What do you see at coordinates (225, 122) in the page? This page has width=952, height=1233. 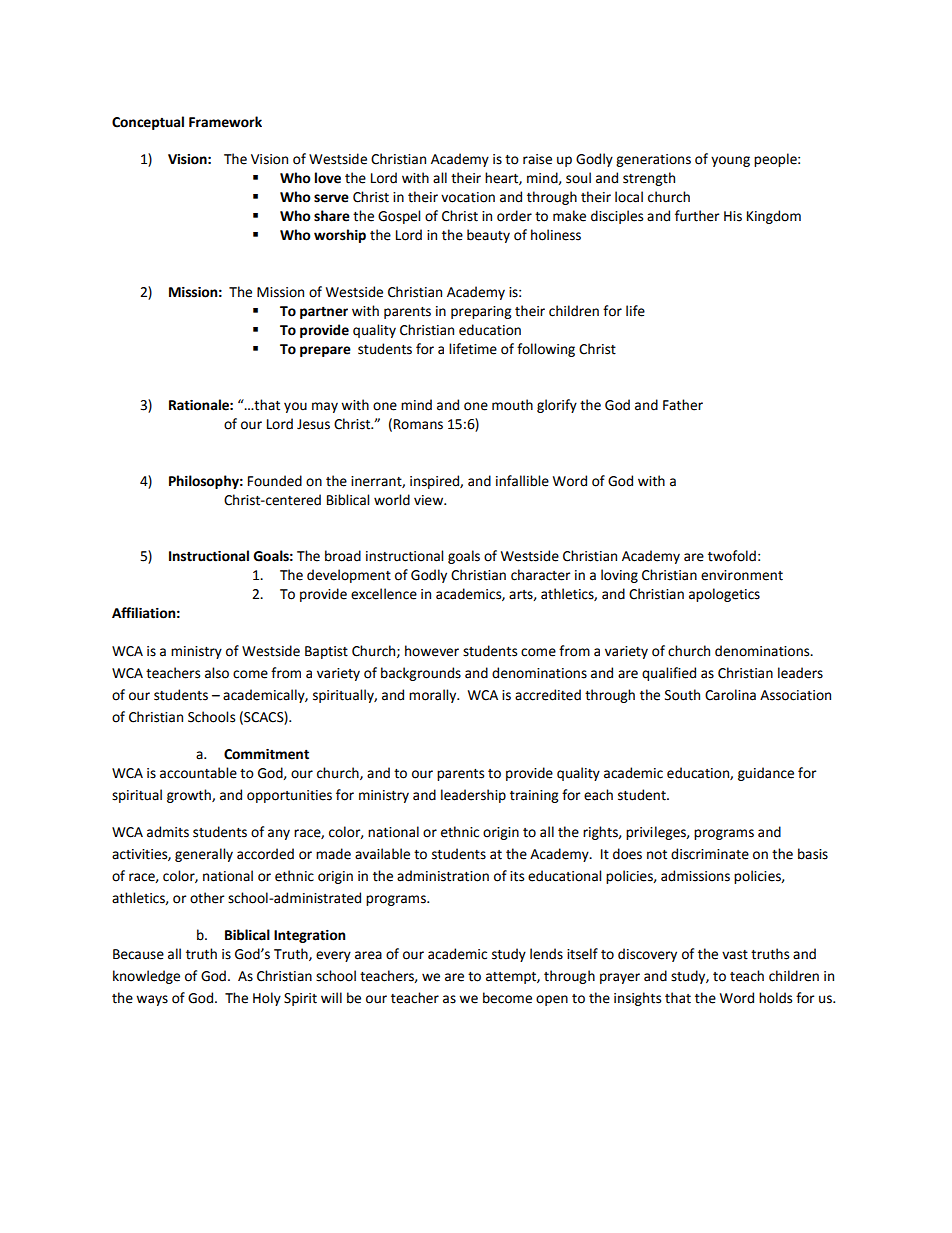 I see `Framework` at bounding box center [225, 122].
